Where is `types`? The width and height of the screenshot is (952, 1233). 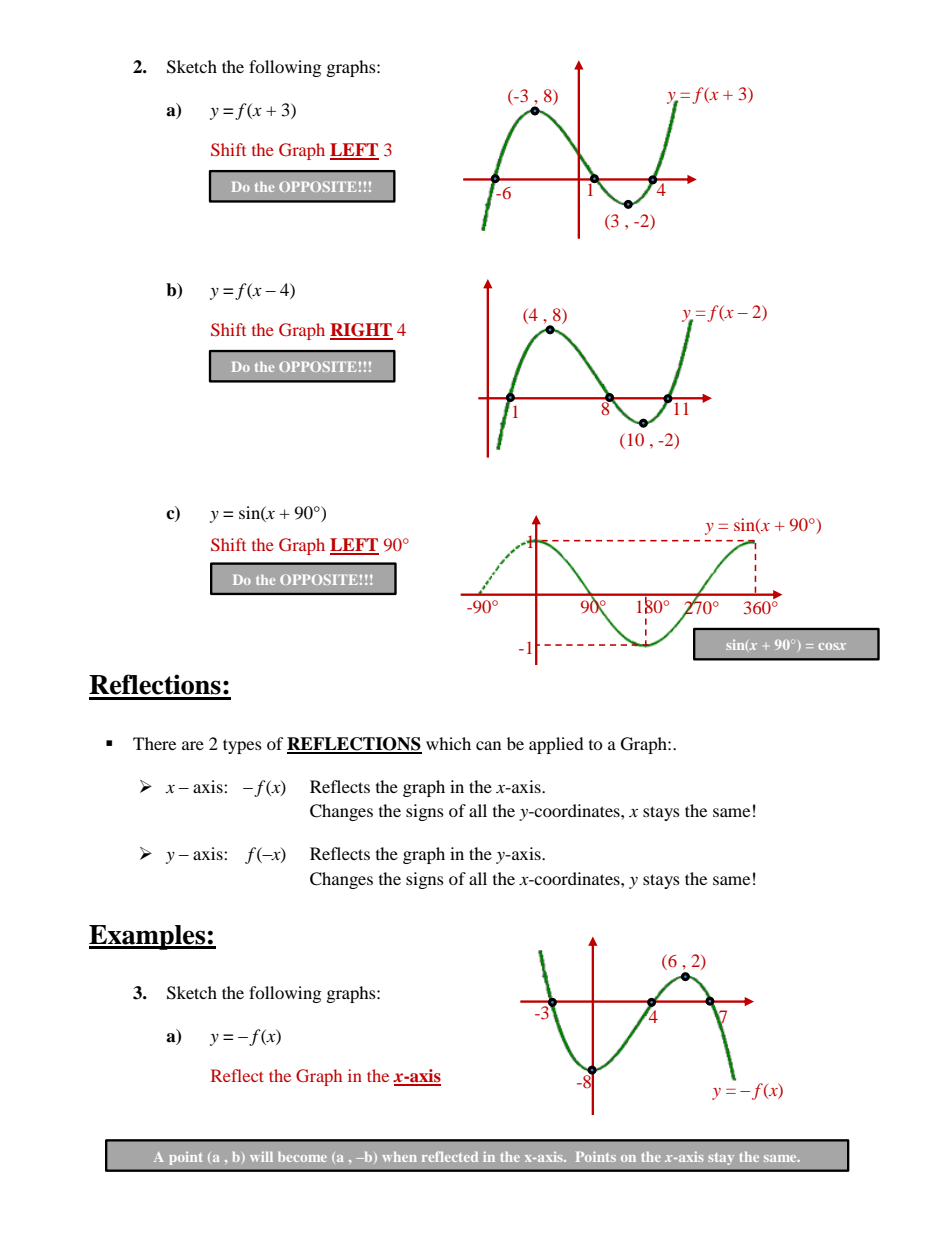
types is located at coordinates (242, 746).
